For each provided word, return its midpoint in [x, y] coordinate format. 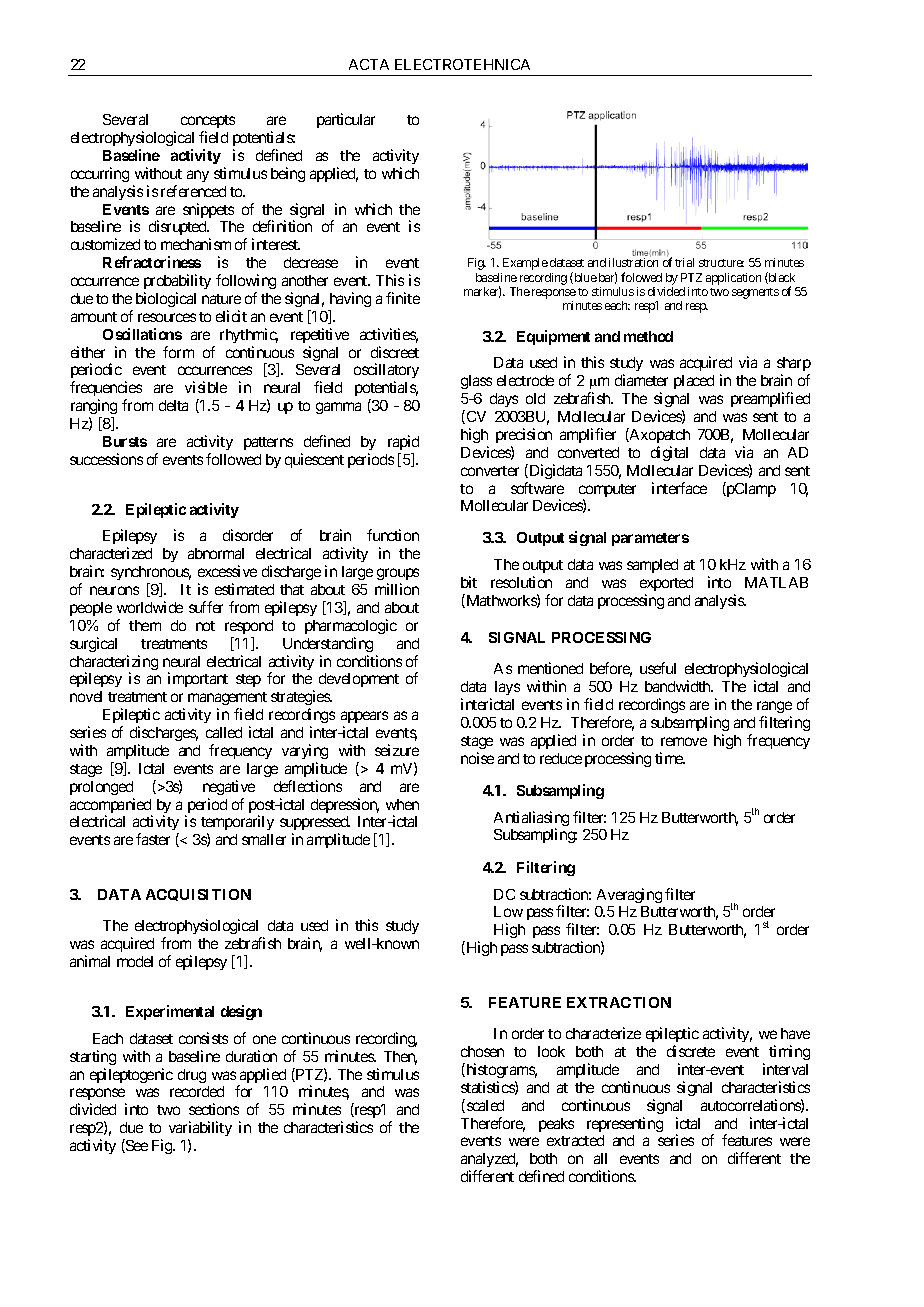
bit [469, 582]
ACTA [369, 64]
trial [684, 262]
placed [694, 382]
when [402, 804]
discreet [395, 352]
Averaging [629, 895]
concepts [208, 123]
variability [200, 1130]
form [178, 352]
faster [153, 839]
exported [666, 586]
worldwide [150, 607]
